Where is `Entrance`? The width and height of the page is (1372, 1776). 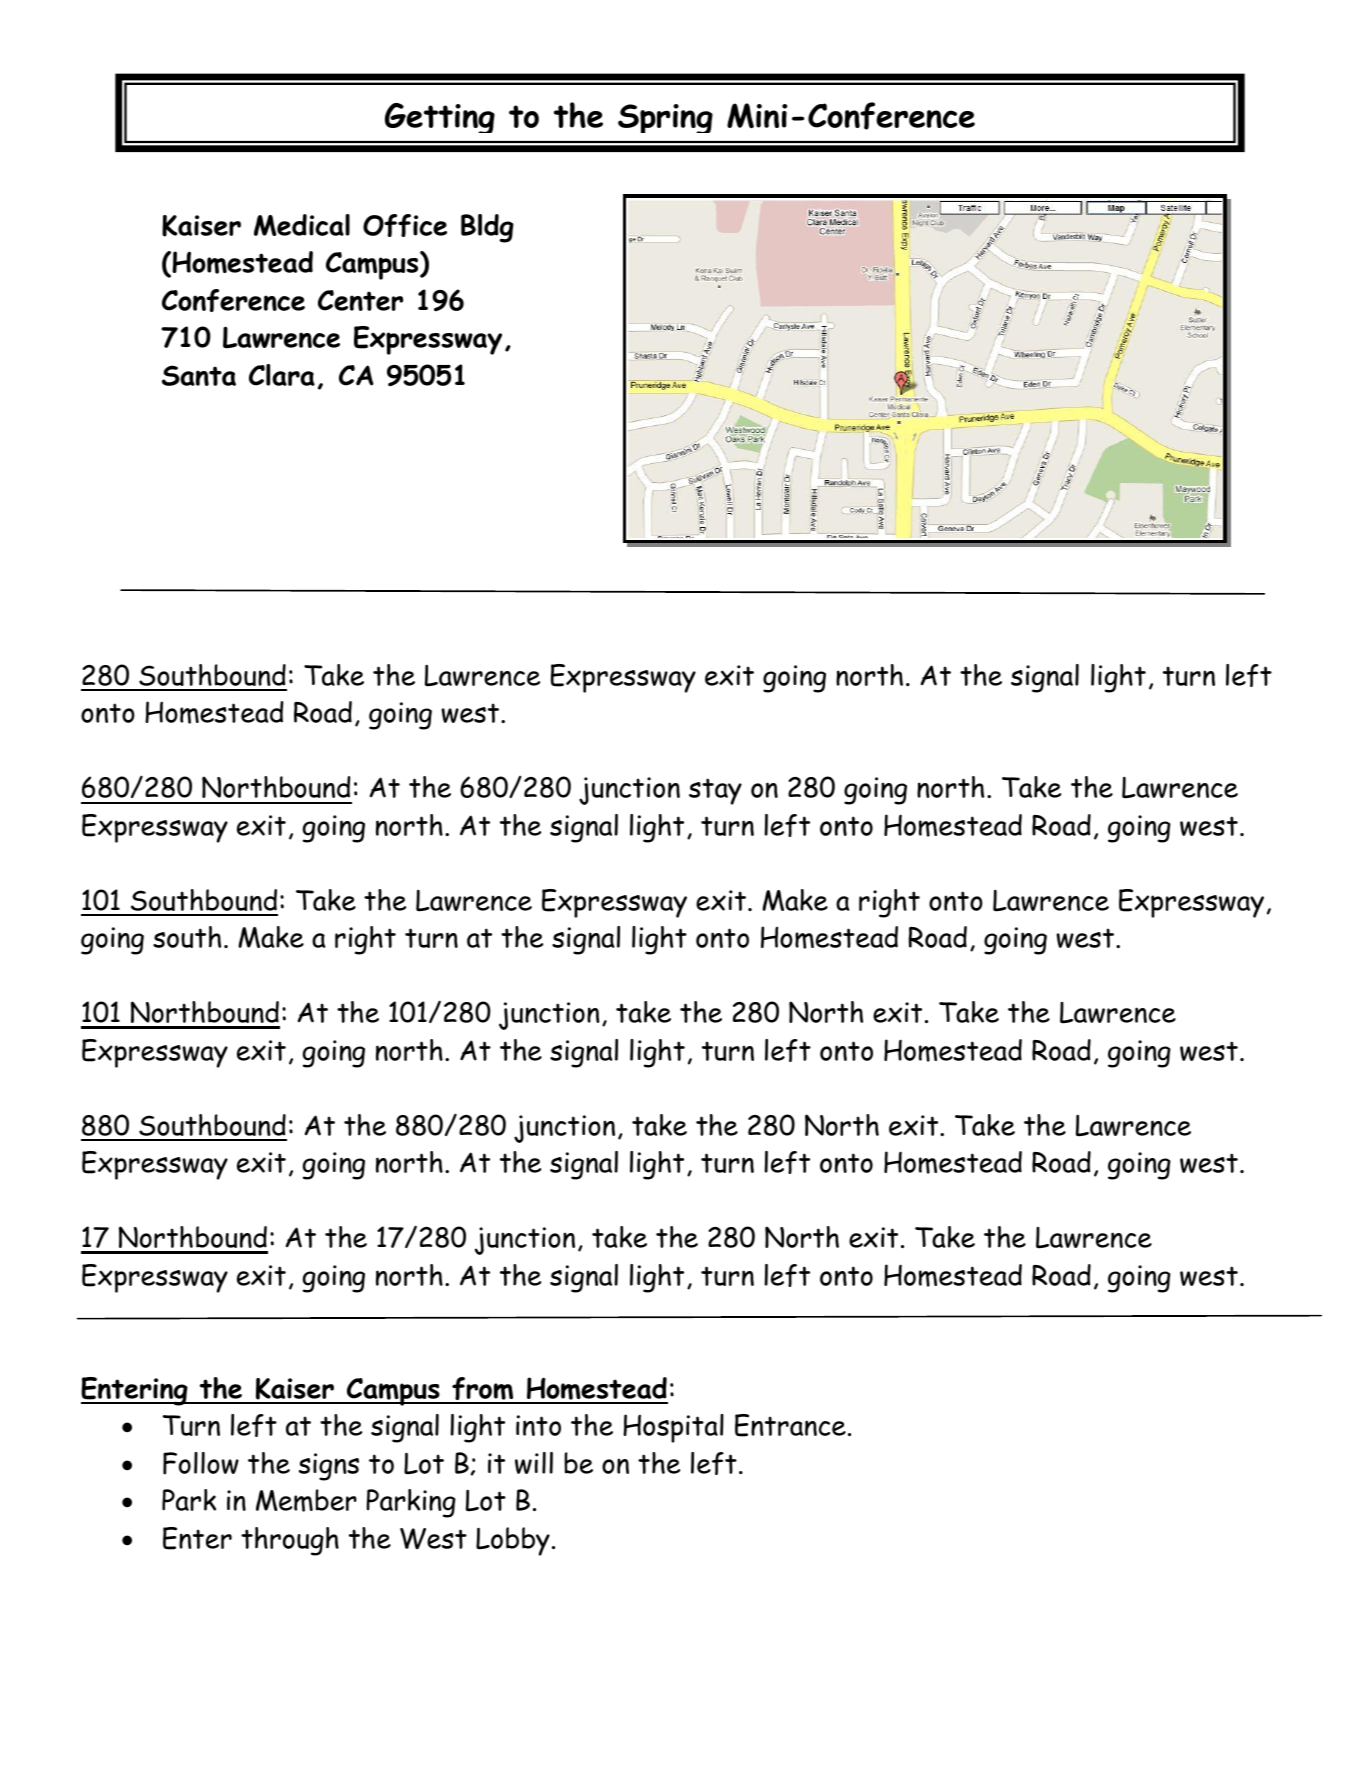
Entrance is located at coordinates (790, 1425).
